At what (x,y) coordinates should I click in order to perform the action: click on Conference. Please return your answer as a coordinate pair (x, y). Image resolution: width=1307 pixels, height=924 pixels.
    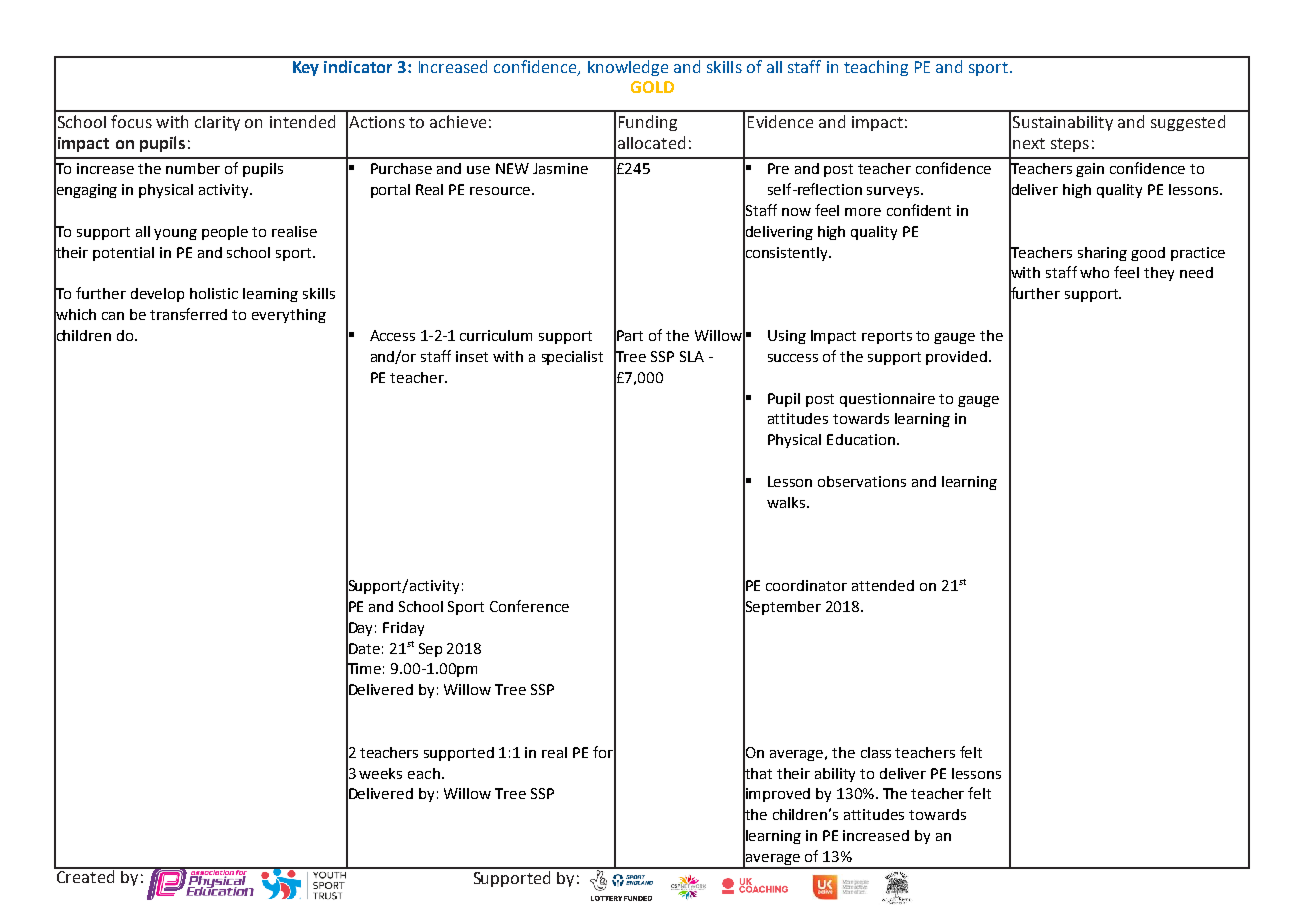
    Looking at the image, I should click on (529, 606).
